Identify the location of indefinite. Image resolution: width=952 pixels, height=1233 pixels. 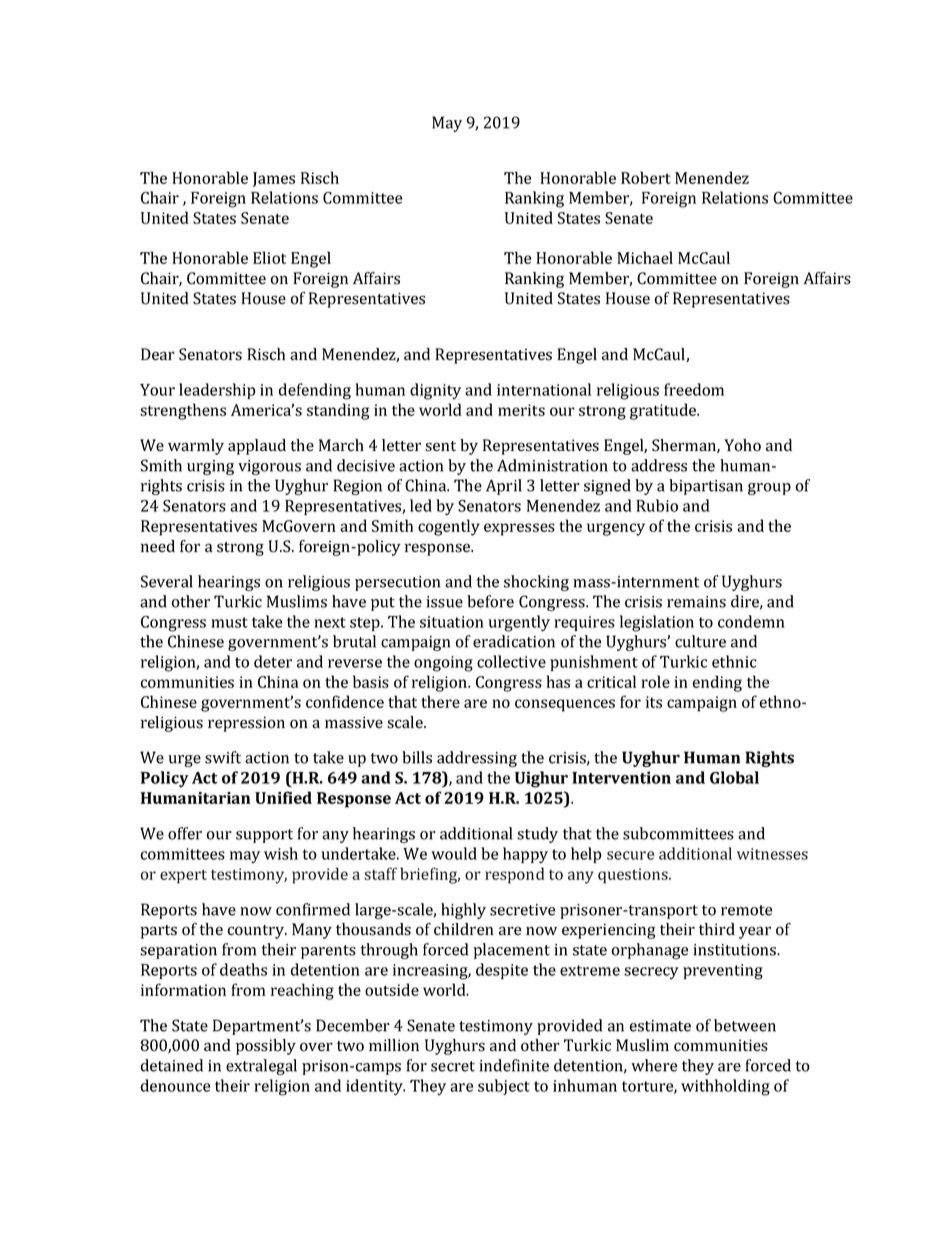
(514, 1065).
